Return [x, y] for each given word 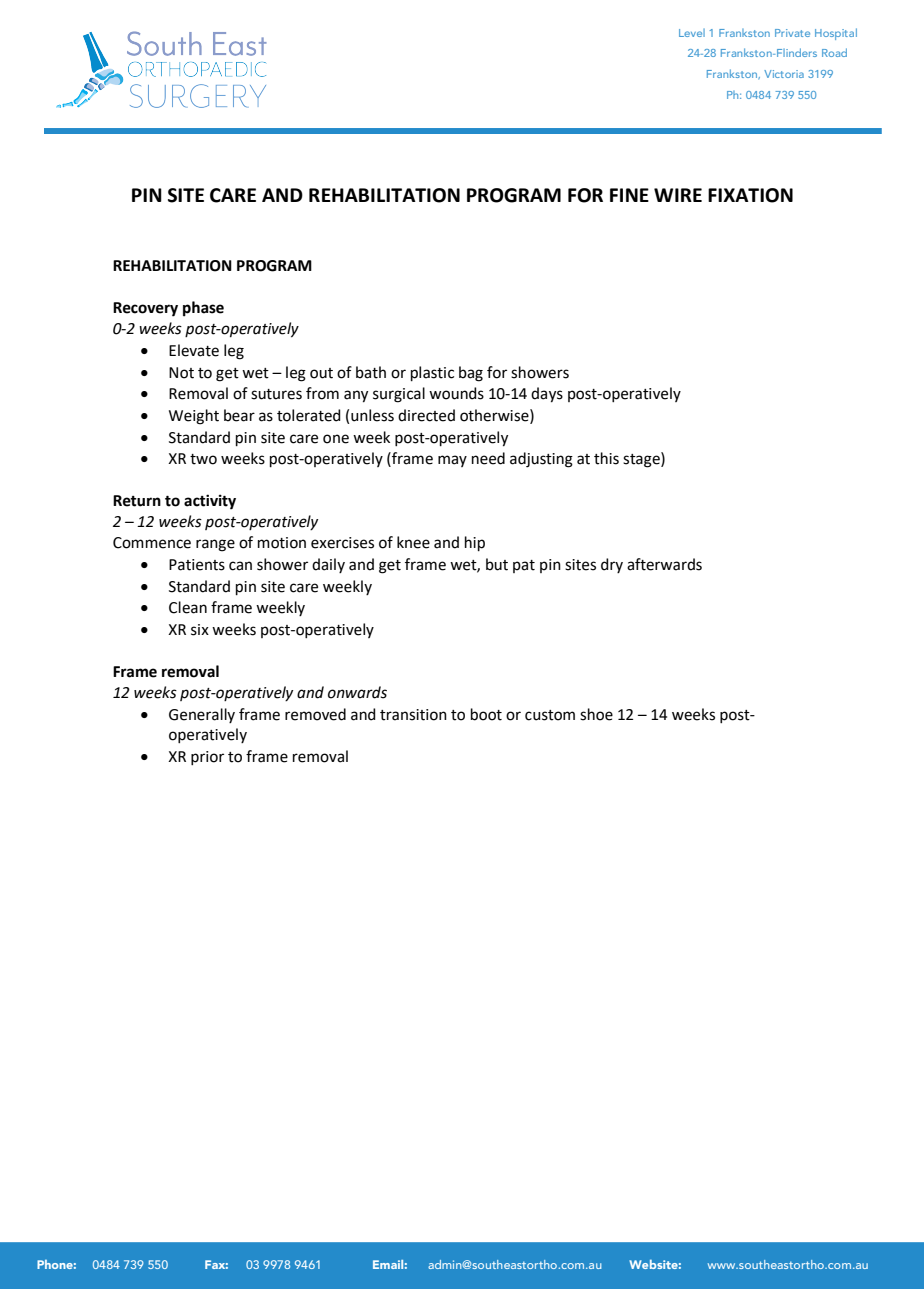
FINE [629, 195]
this [606, 458]
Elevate [194, 350]
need [488, 458]
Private [792, 33]
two [203, 459]
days [547, 395]
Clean [188, 607]
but [497, 564]
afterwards [664, 564]
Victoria [784, 74]
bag [471, 374]
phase [203, 309]
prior [207, 758]
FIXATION [750, 195]
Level [692, 33]
